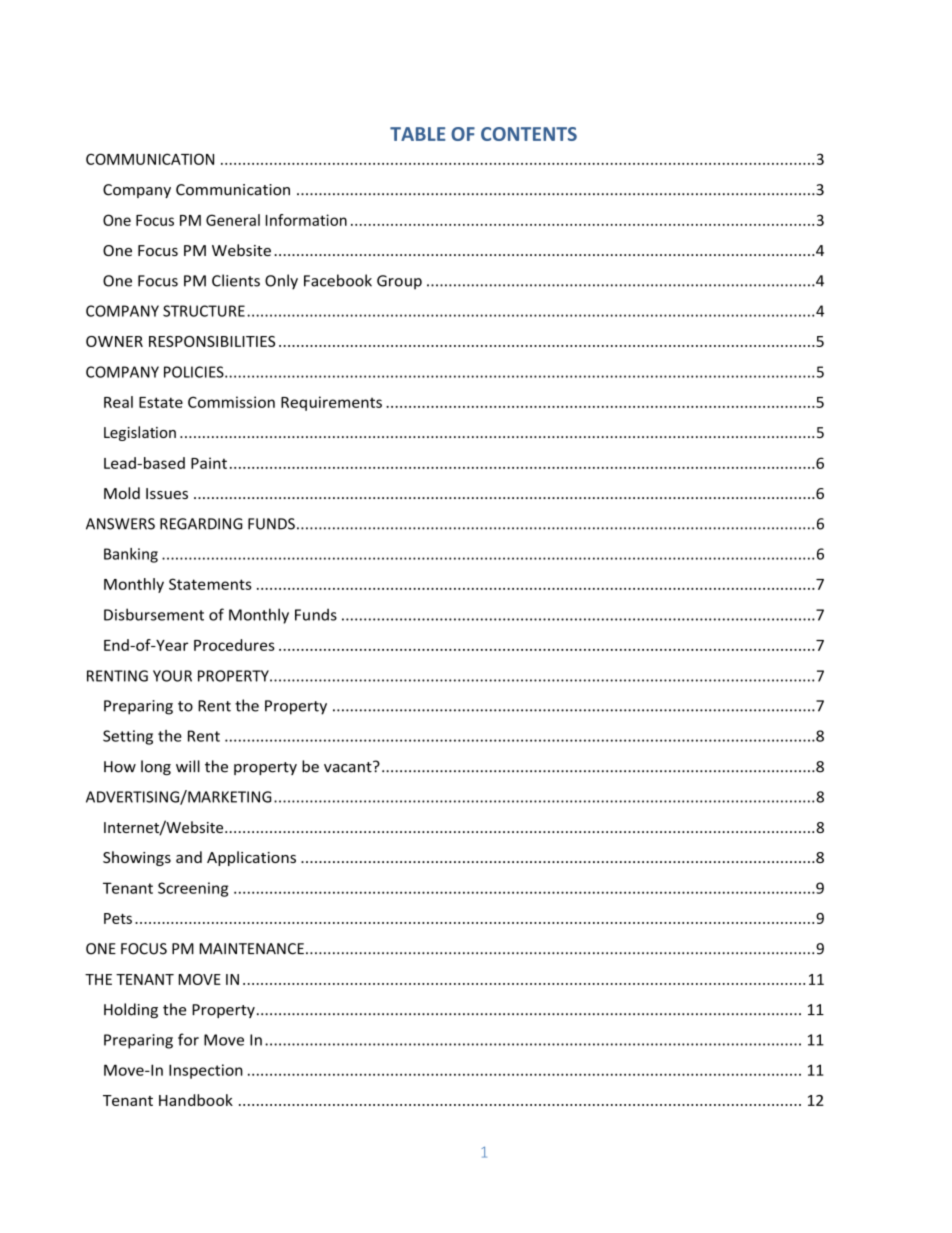 The width and height of the screenshot is (952, 1233). What do you see at coordinates (418, 134) in the screenshot?
I see `TABLE` at bounding box center [418, 134].
